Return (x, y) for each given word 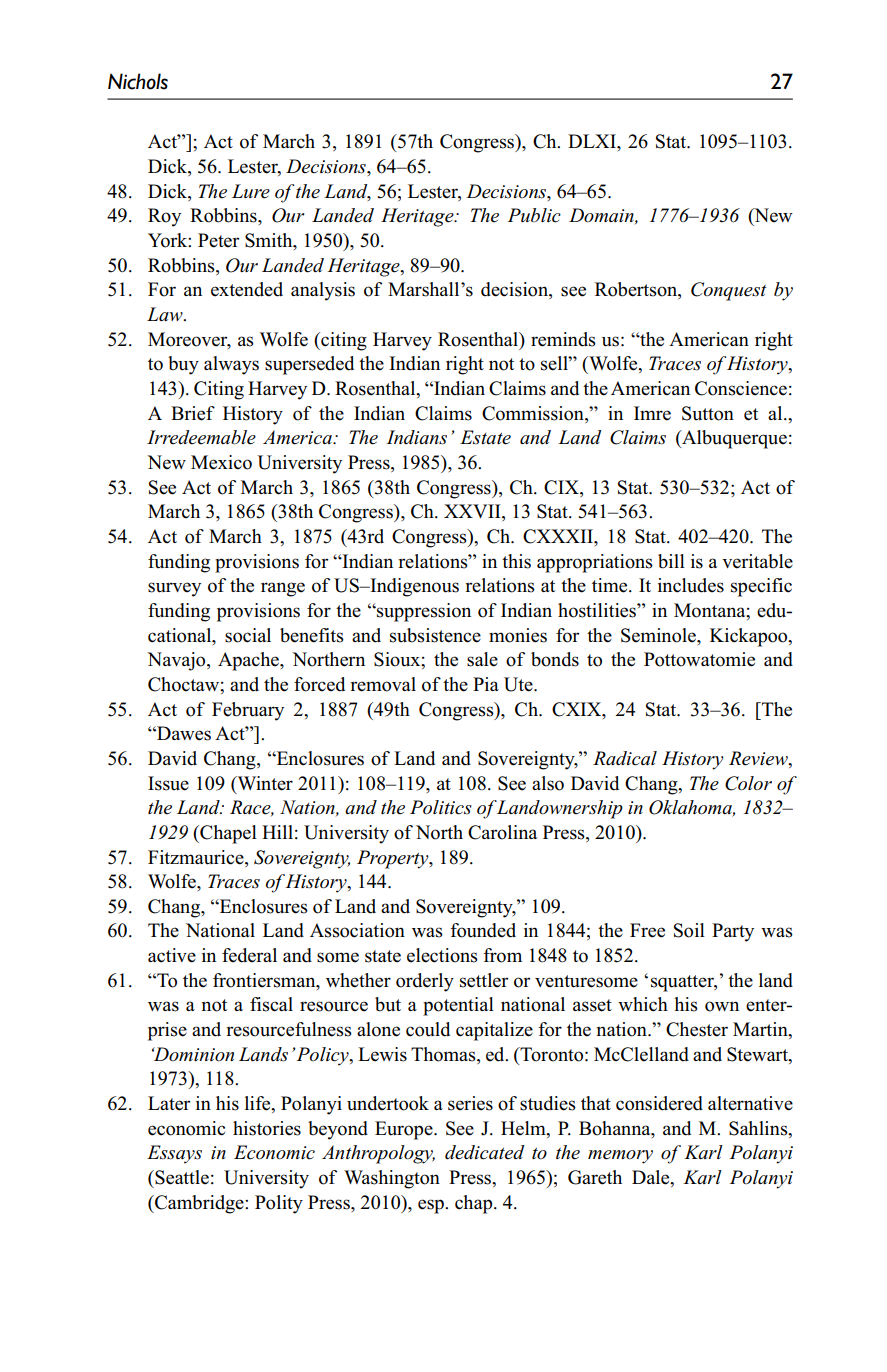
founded (483, 930)
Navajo (177, 661)
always (231, 365)
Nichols (138, 81)
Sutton (708, 413)
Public (534, 215)
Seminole (659, 635)
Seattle (181, 1177)
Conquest (729, 291)
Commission (534, 413)
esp (432, 1206)
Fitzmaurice (197, 857)
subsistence (435, 635)
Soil (689, 930)
